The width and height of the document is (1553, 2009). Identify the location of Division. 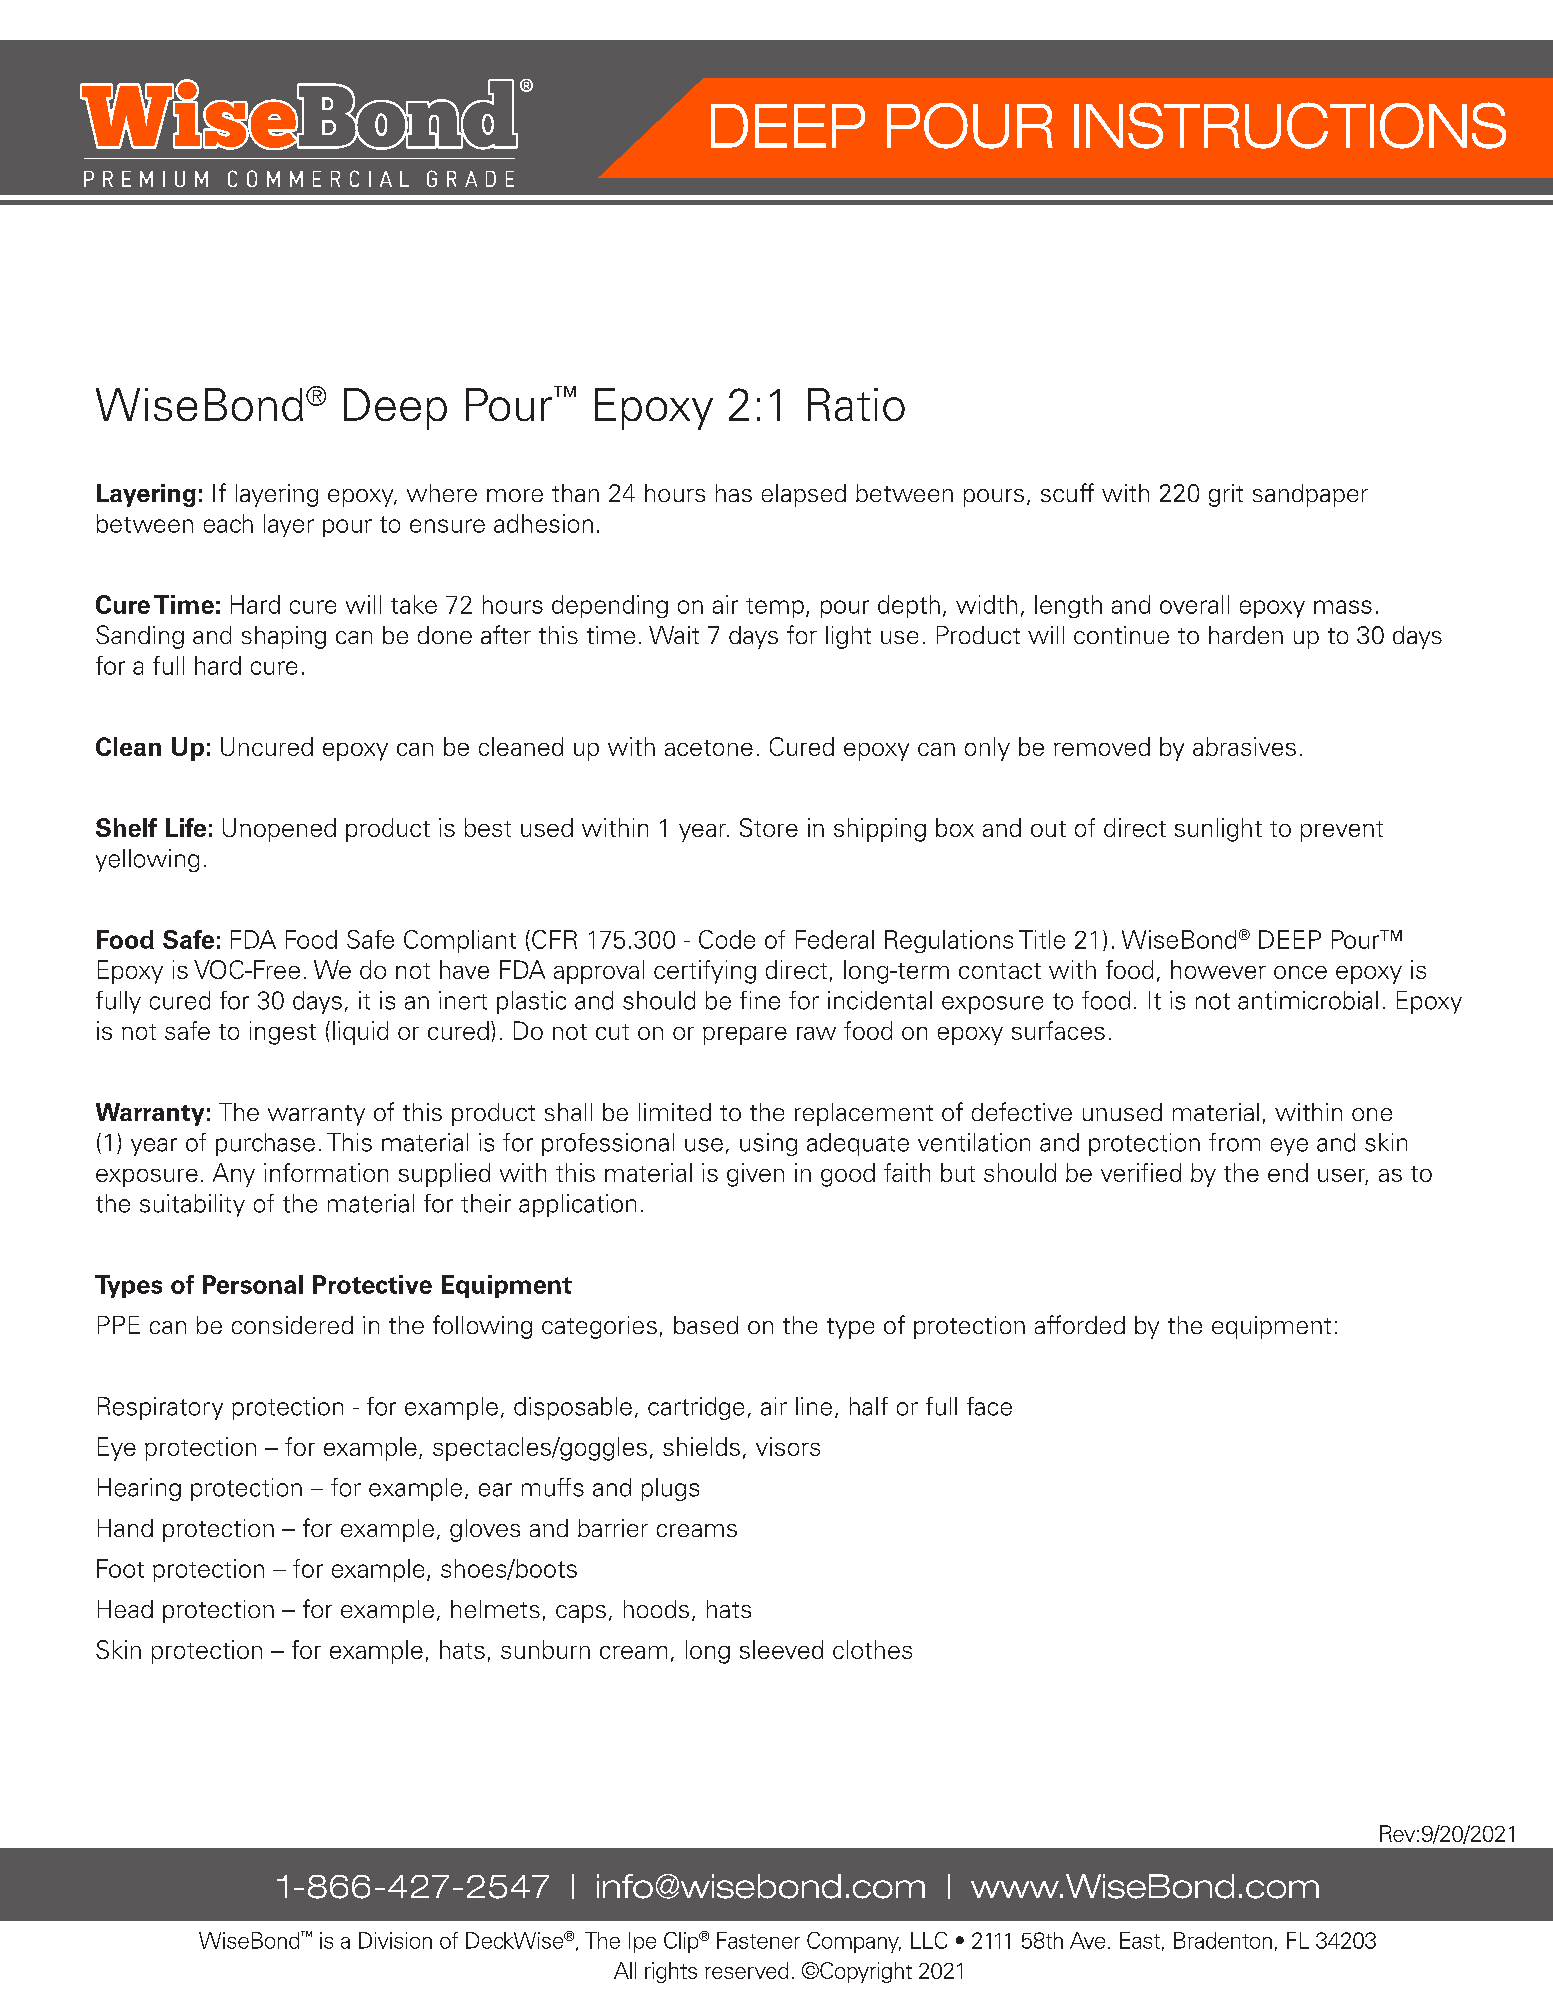
(395, 1940).
